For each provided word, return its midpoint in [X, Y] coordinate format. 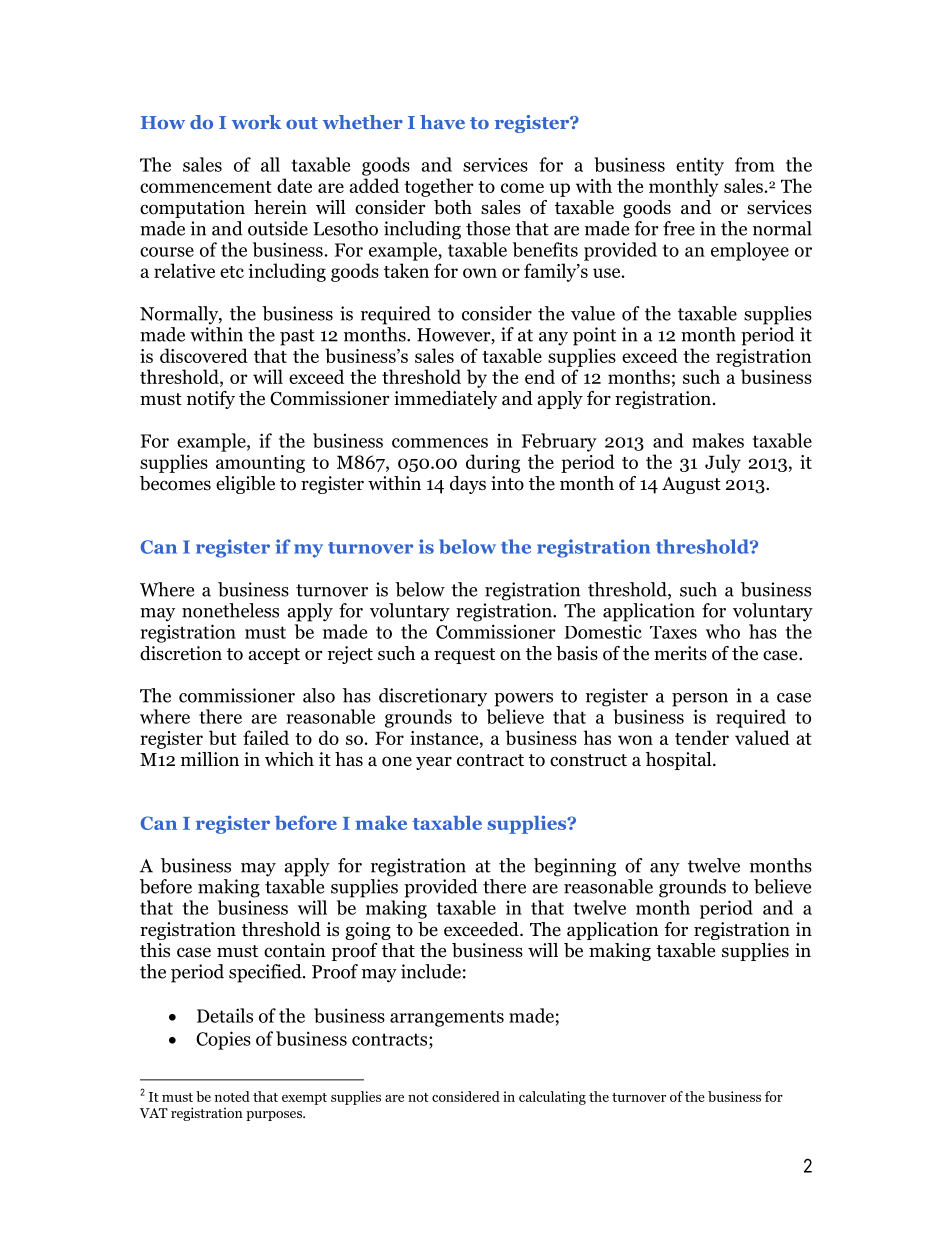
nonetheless [230, 610]
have [442, 122]
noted [232, 1096]
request [464, 656]
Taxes [673, 632]
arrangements [447, 1018]
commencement [206, 187]
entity [700, 166]
